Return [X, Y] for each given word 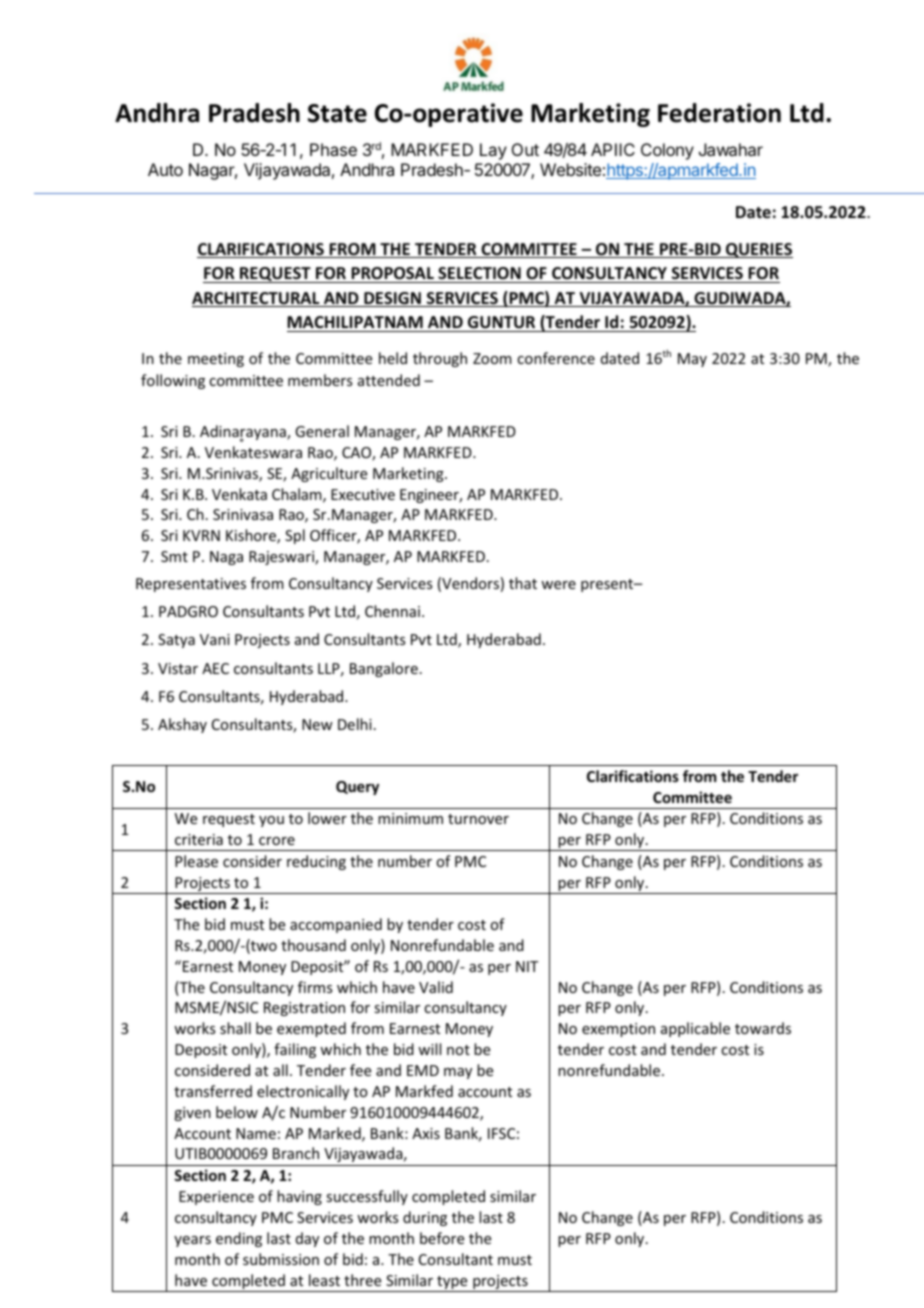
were [558, 585]
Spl [295, 536]
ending [239, 1239]
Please [196, 861]
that [523, 583]
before [442, 1238]
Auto [165, 169]
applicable [695, 1029]
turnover [478, 819]
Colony [667, 151]
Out [525, 149]
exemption [618, 1030]
